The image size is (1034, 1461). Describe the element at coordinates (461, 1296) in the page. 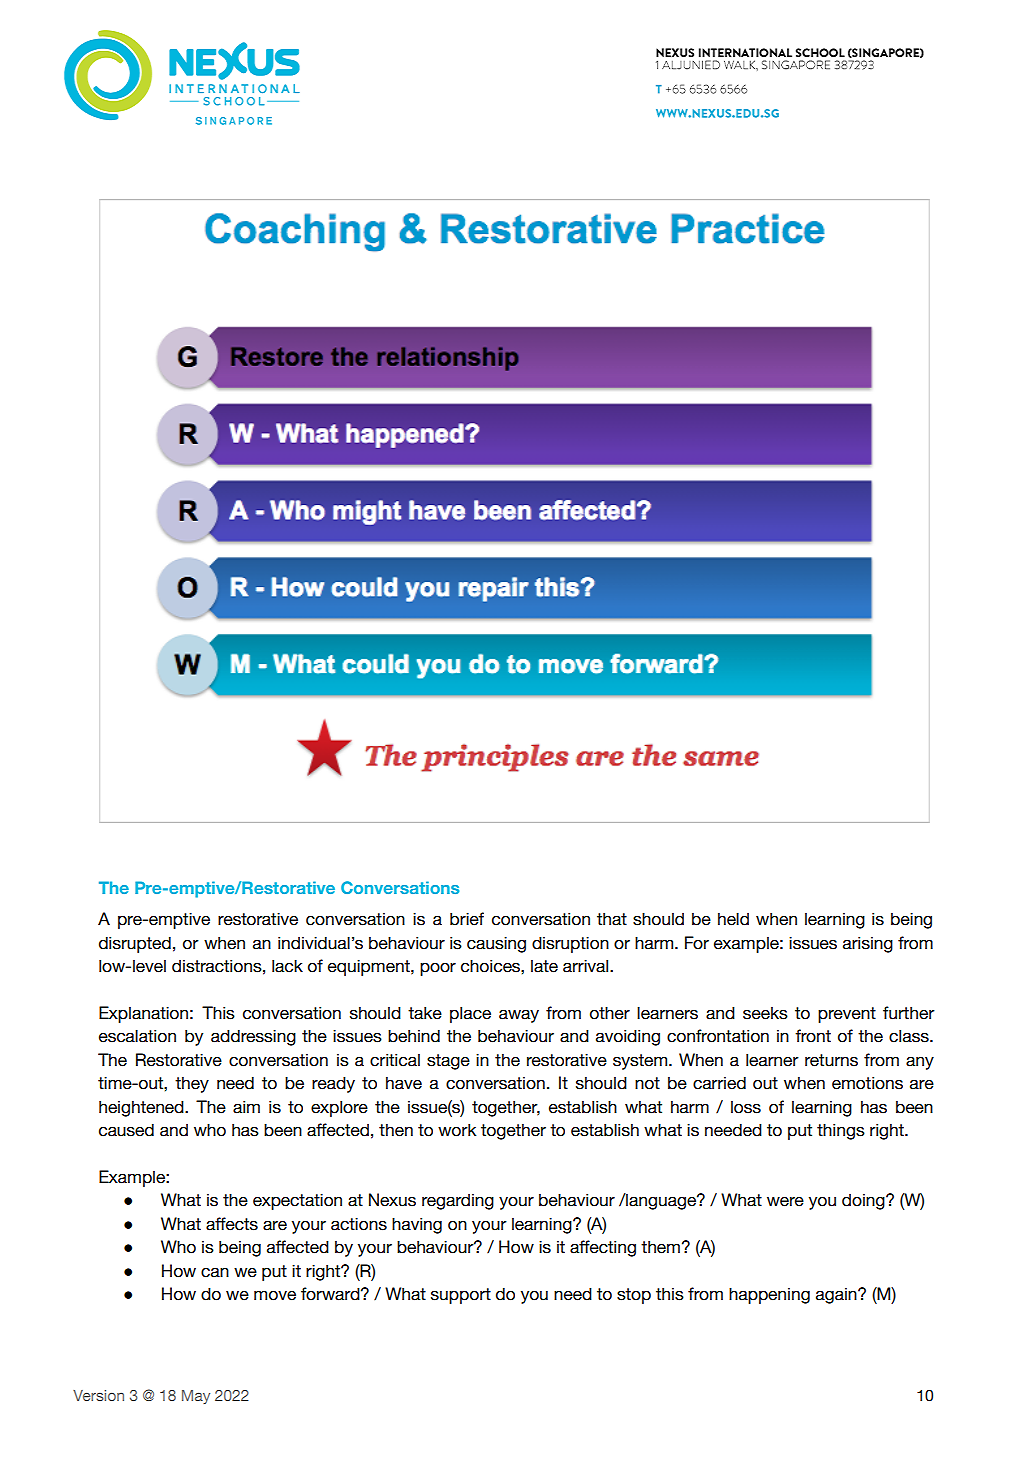

I see `support` at that location.
